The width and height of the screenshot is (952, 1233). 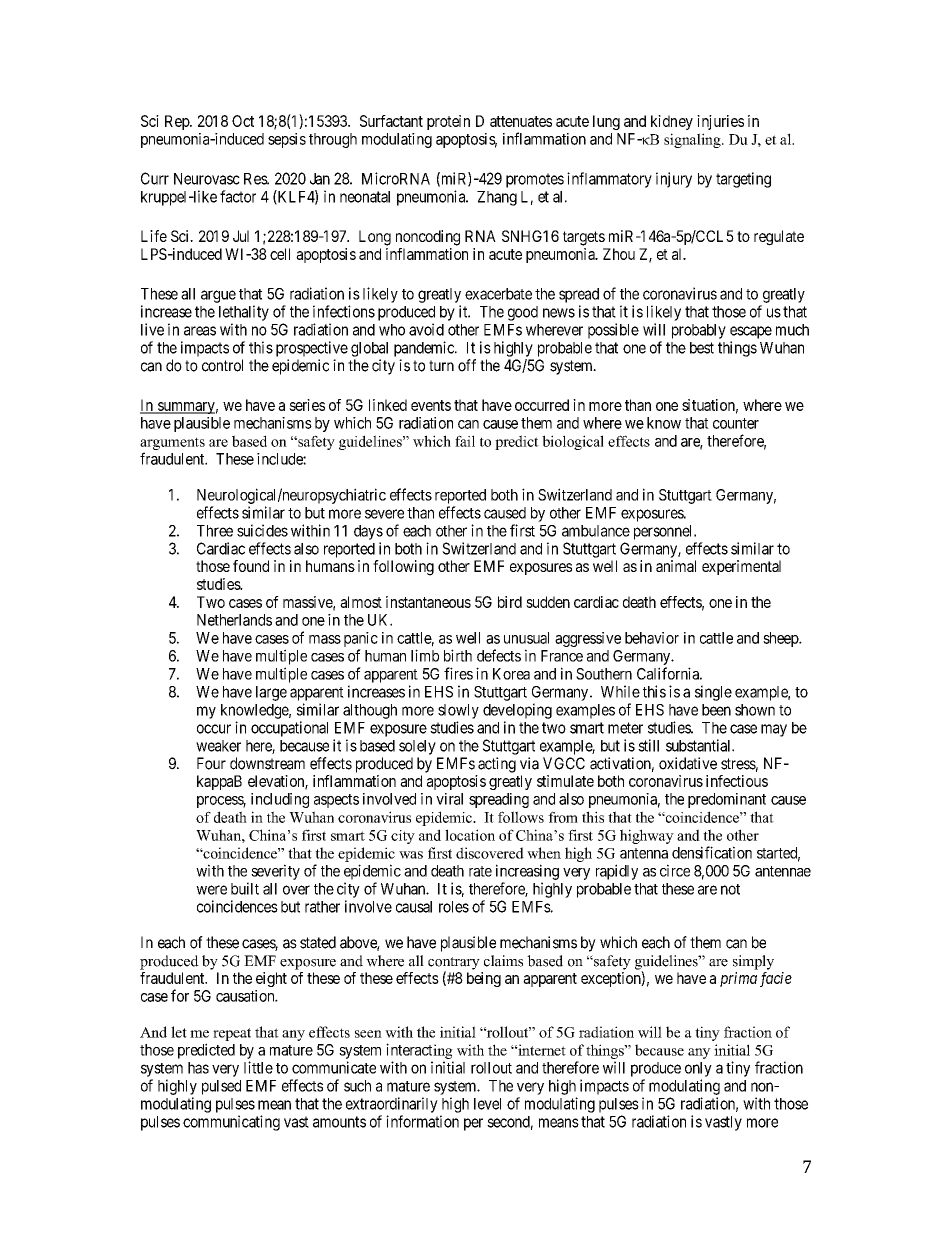 What do you see at coordinates (730, 889) in the screenshot?
I see `not` at bounding box center [730, 889].
